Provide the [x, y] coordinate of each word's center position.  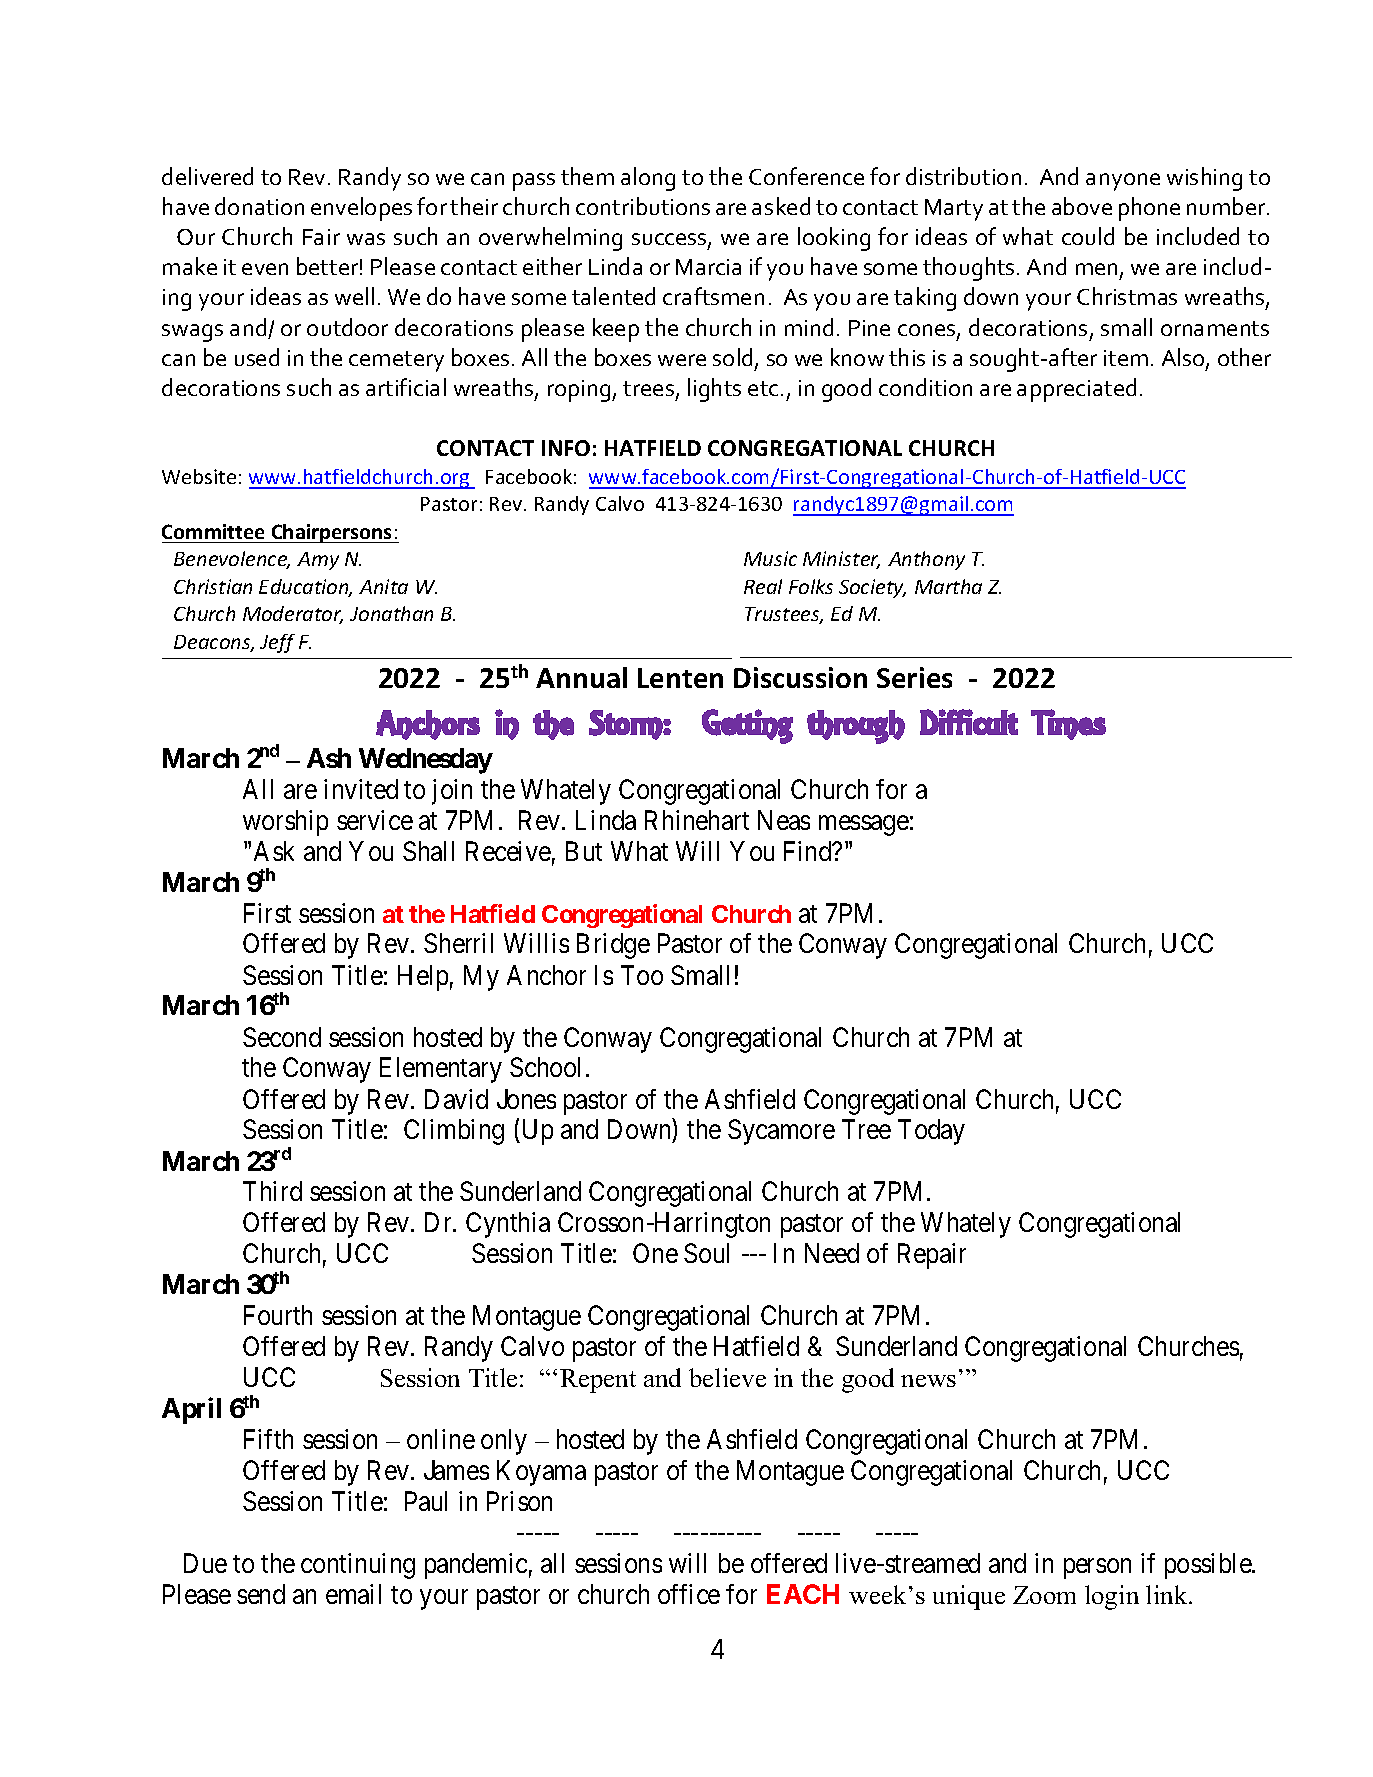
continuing [358, 1566]
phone [1149, 209]
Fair [321, 237]
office [689, 1594]
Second [282, 1037]
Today [931, 1132]
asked [781, 206]
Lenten [680, 678]
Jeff [277, 643]
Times [1068, 724]
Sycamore [781, 1132]
